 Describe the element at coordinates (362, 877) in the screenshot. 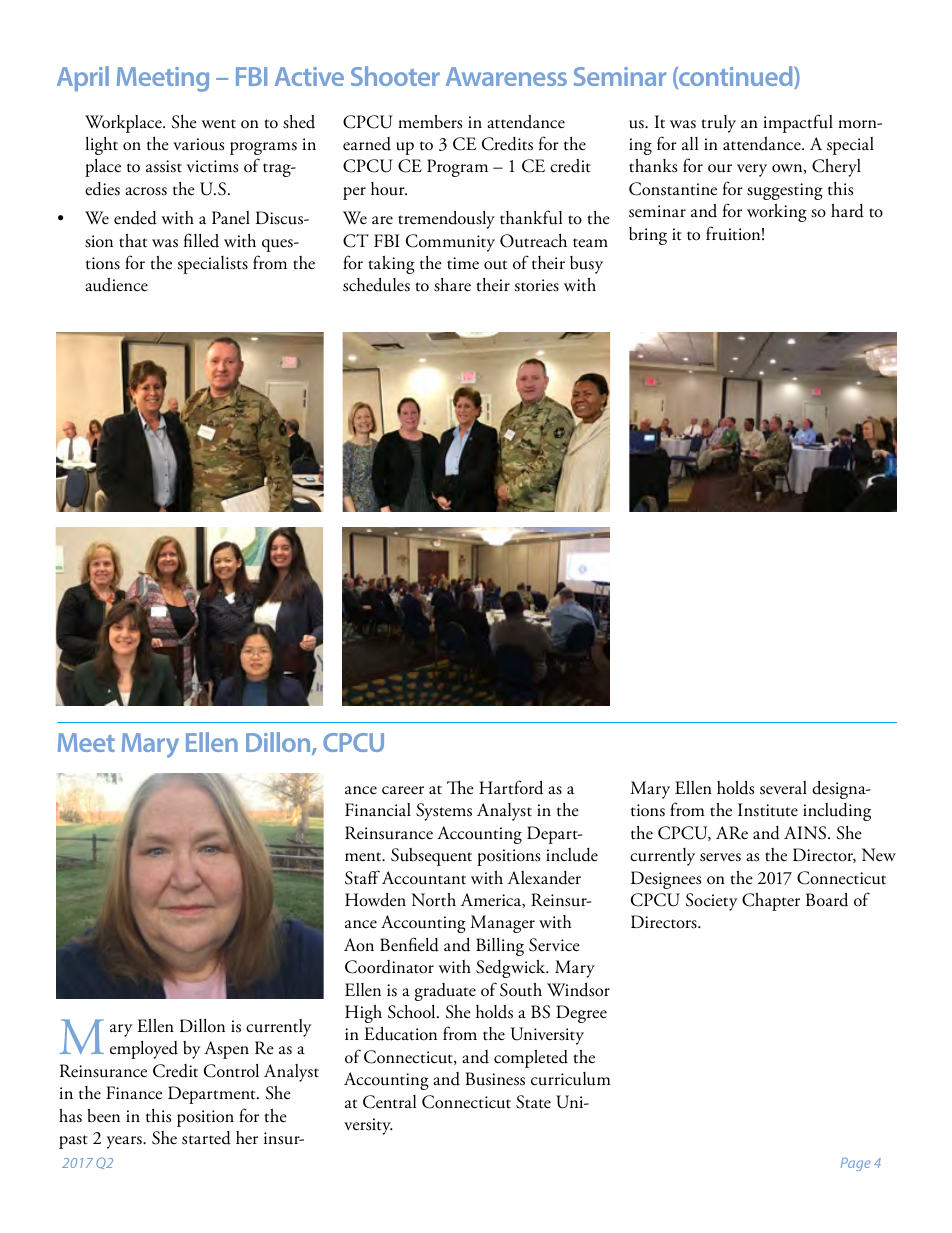

I see `Staff` at that location.
